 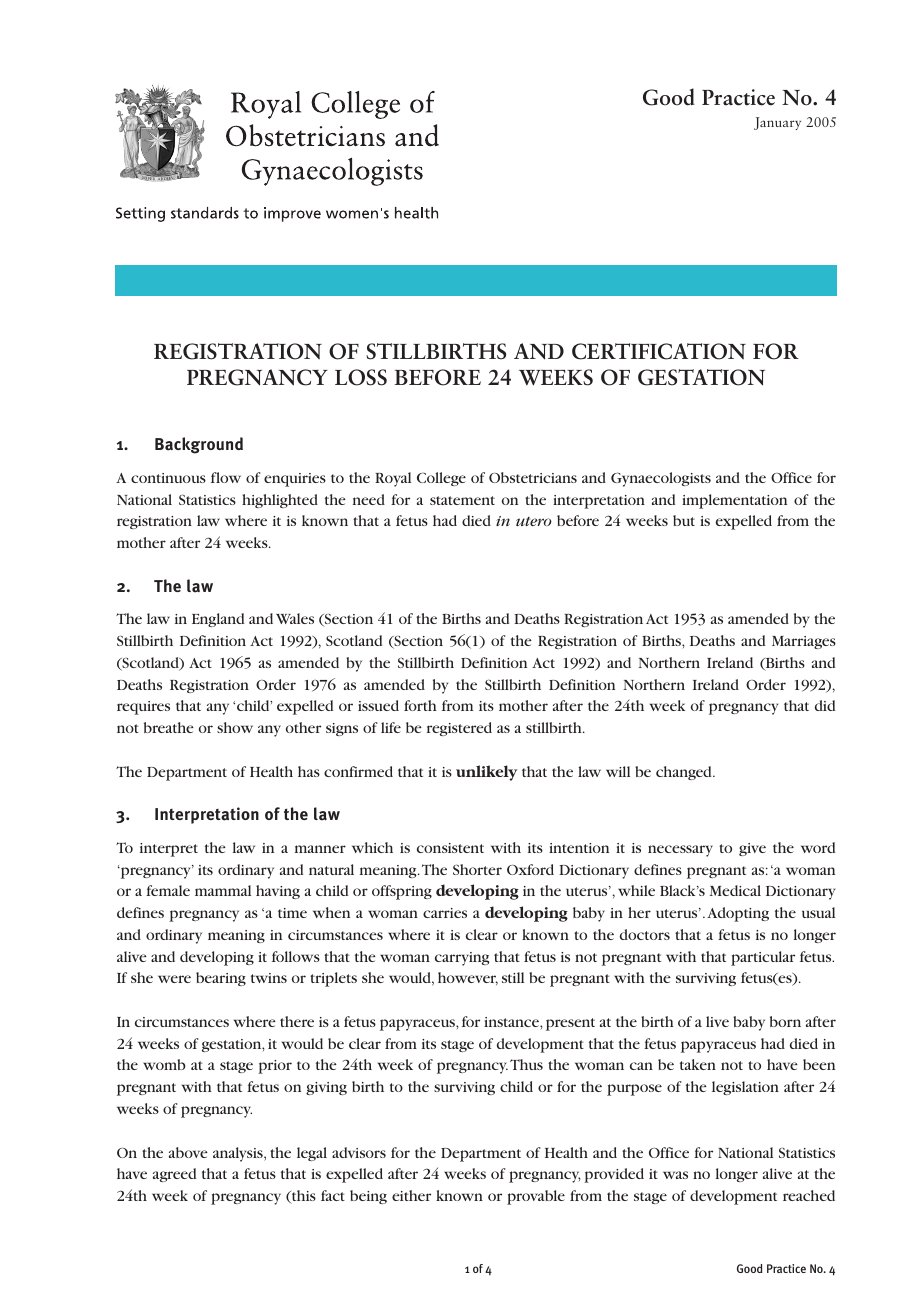 I want to click on implementation, so click(x=734, y=501).
